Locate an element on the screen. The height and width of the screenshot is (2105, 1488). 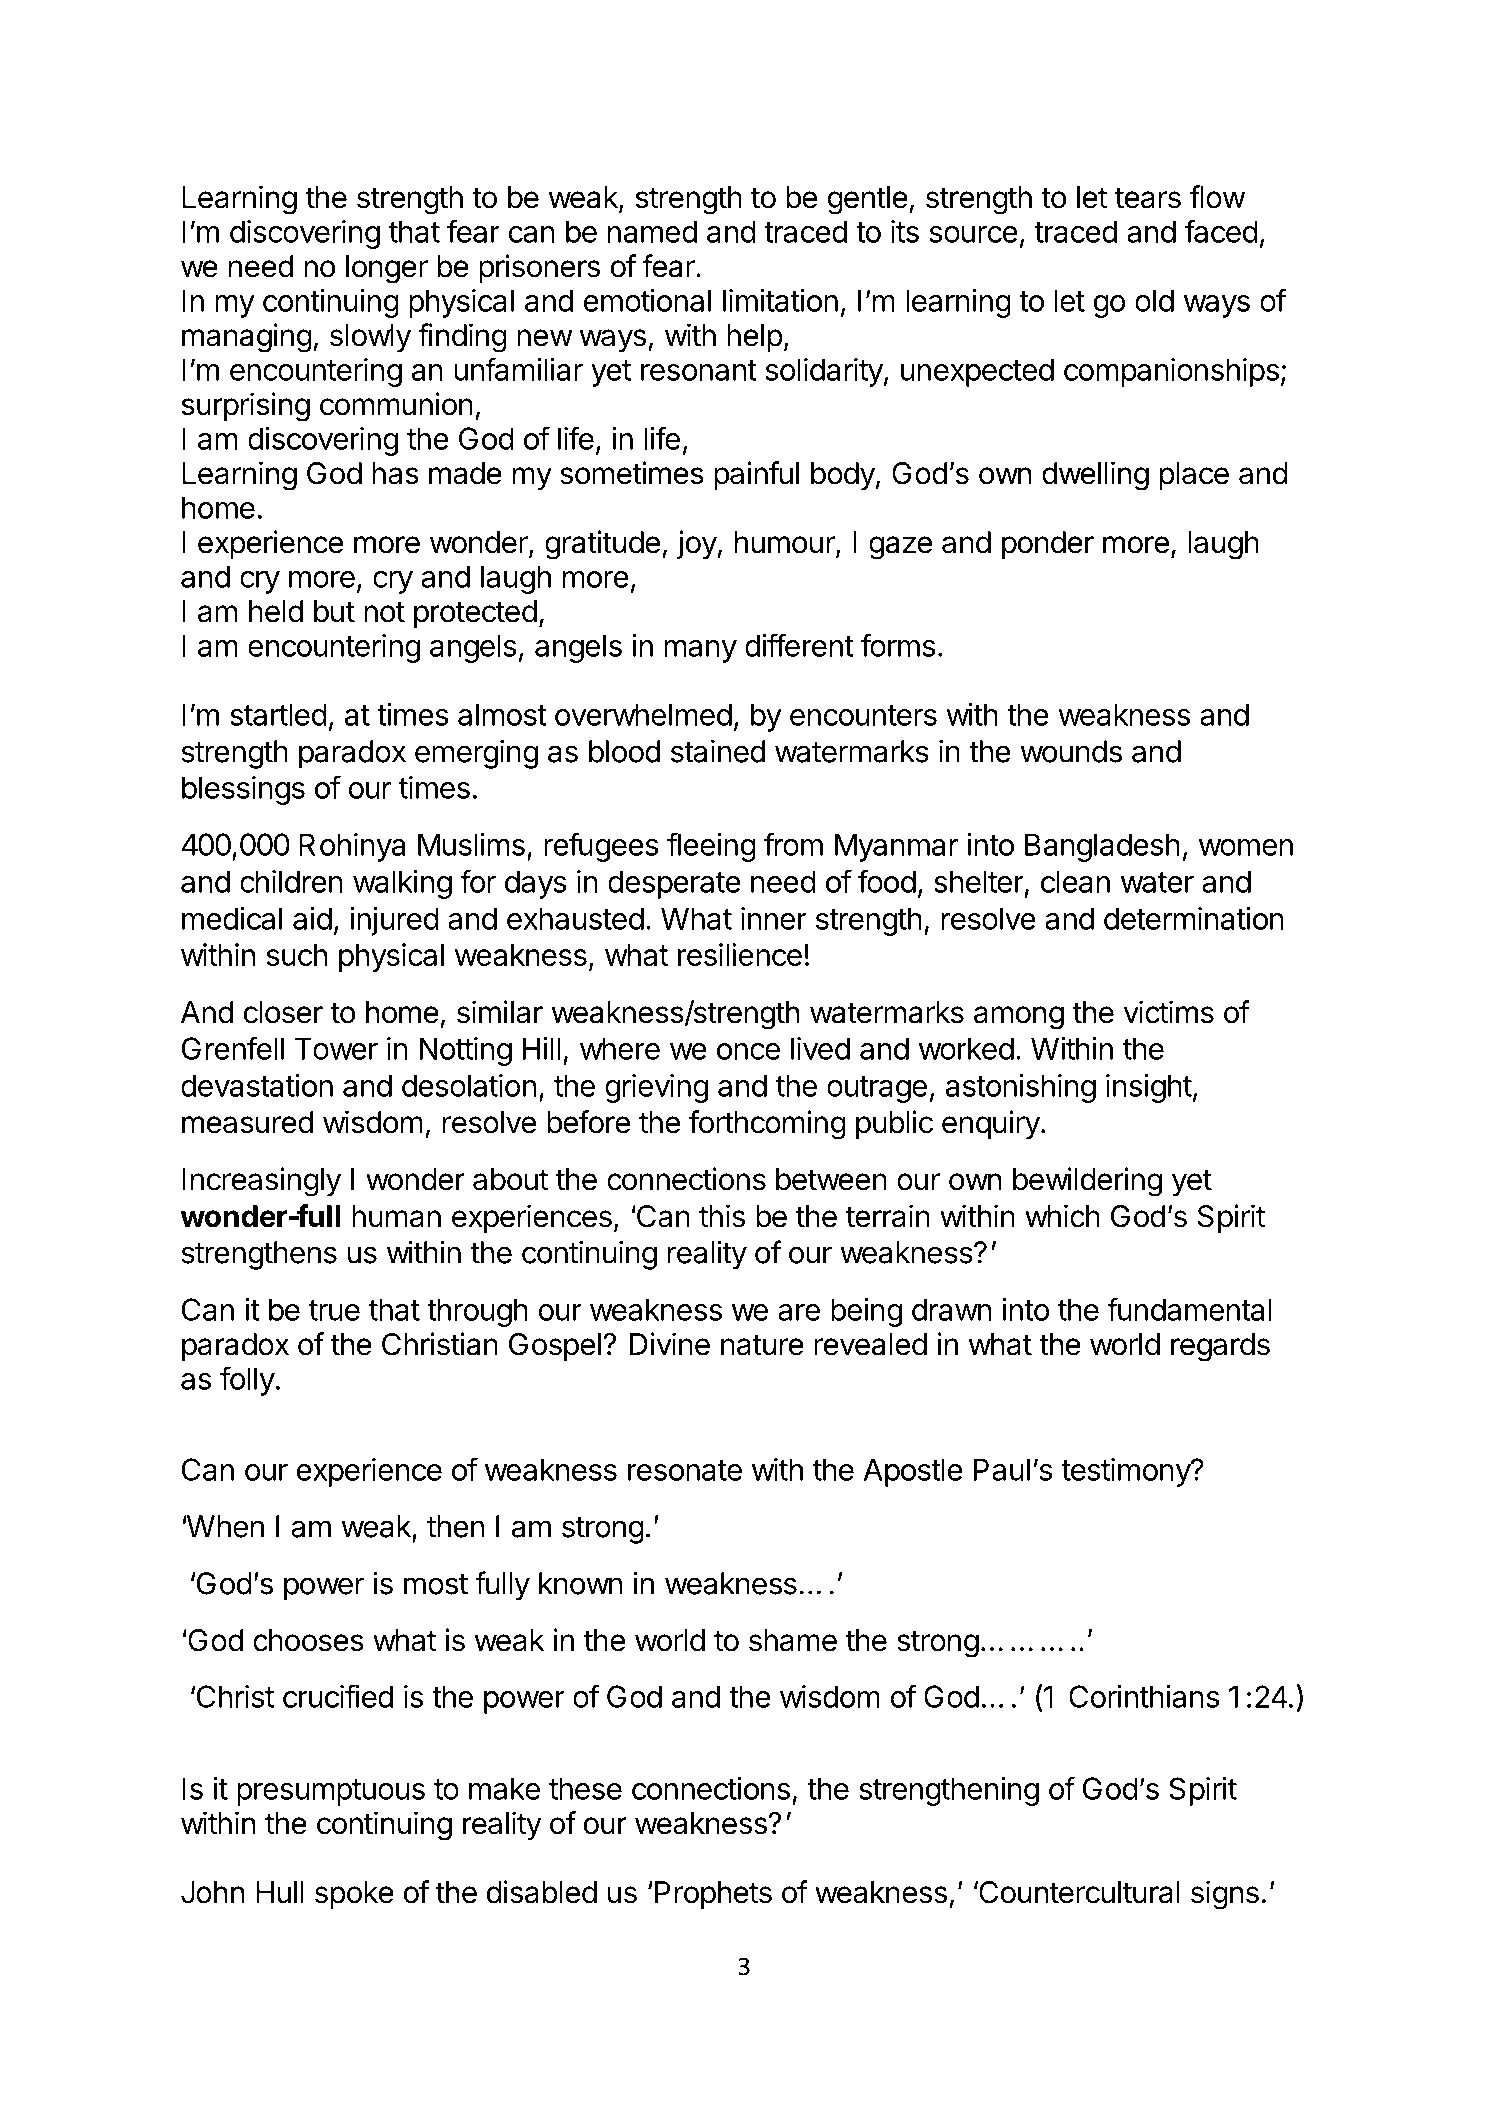
joy is located at coordinates (697, 545).
